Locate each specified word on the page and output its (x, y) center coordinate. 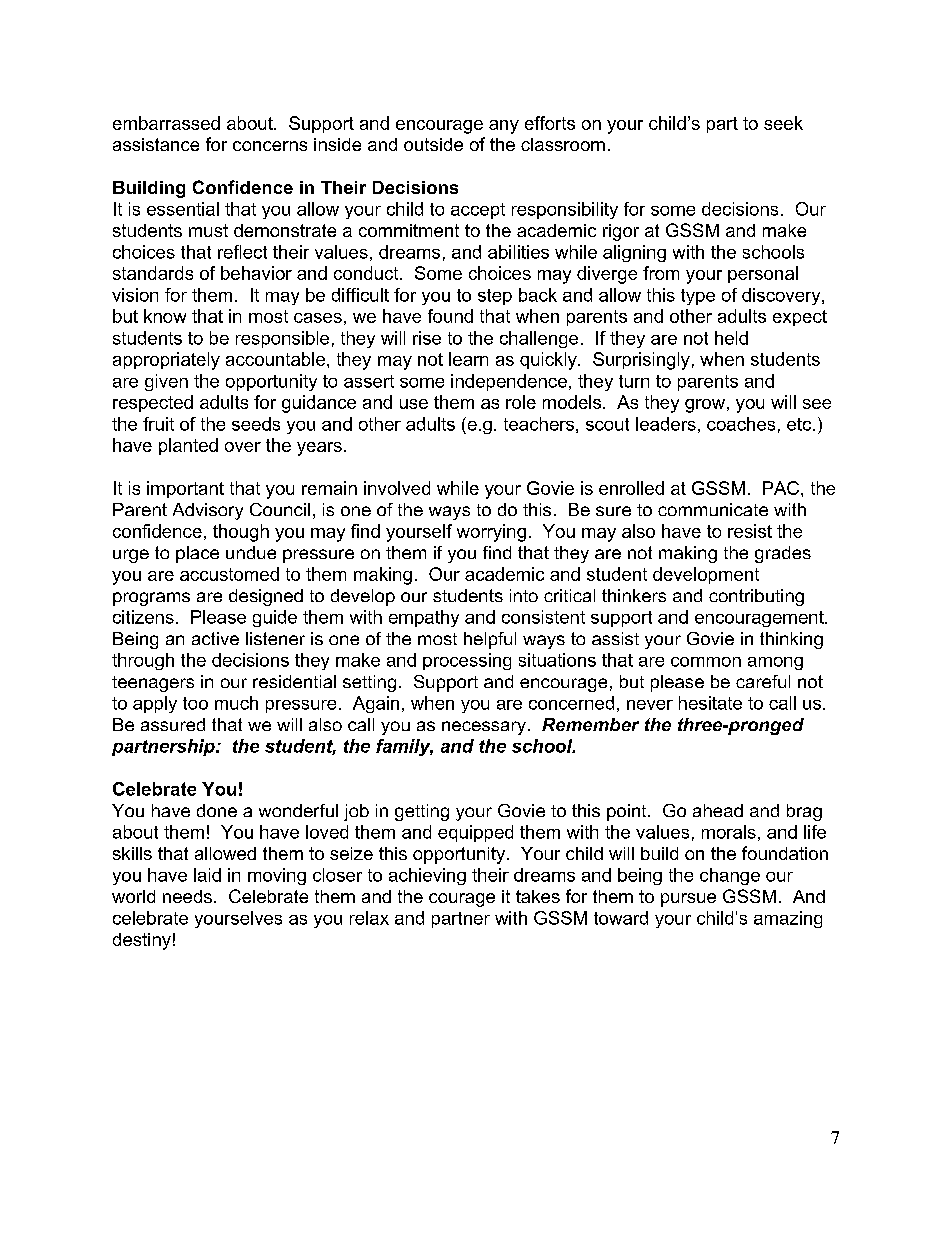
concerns (270, 146)
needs (187, 896)
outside (433, 144)
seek (783, 123)
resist (750, 531)
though (241, 533)
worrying (491, 533)
